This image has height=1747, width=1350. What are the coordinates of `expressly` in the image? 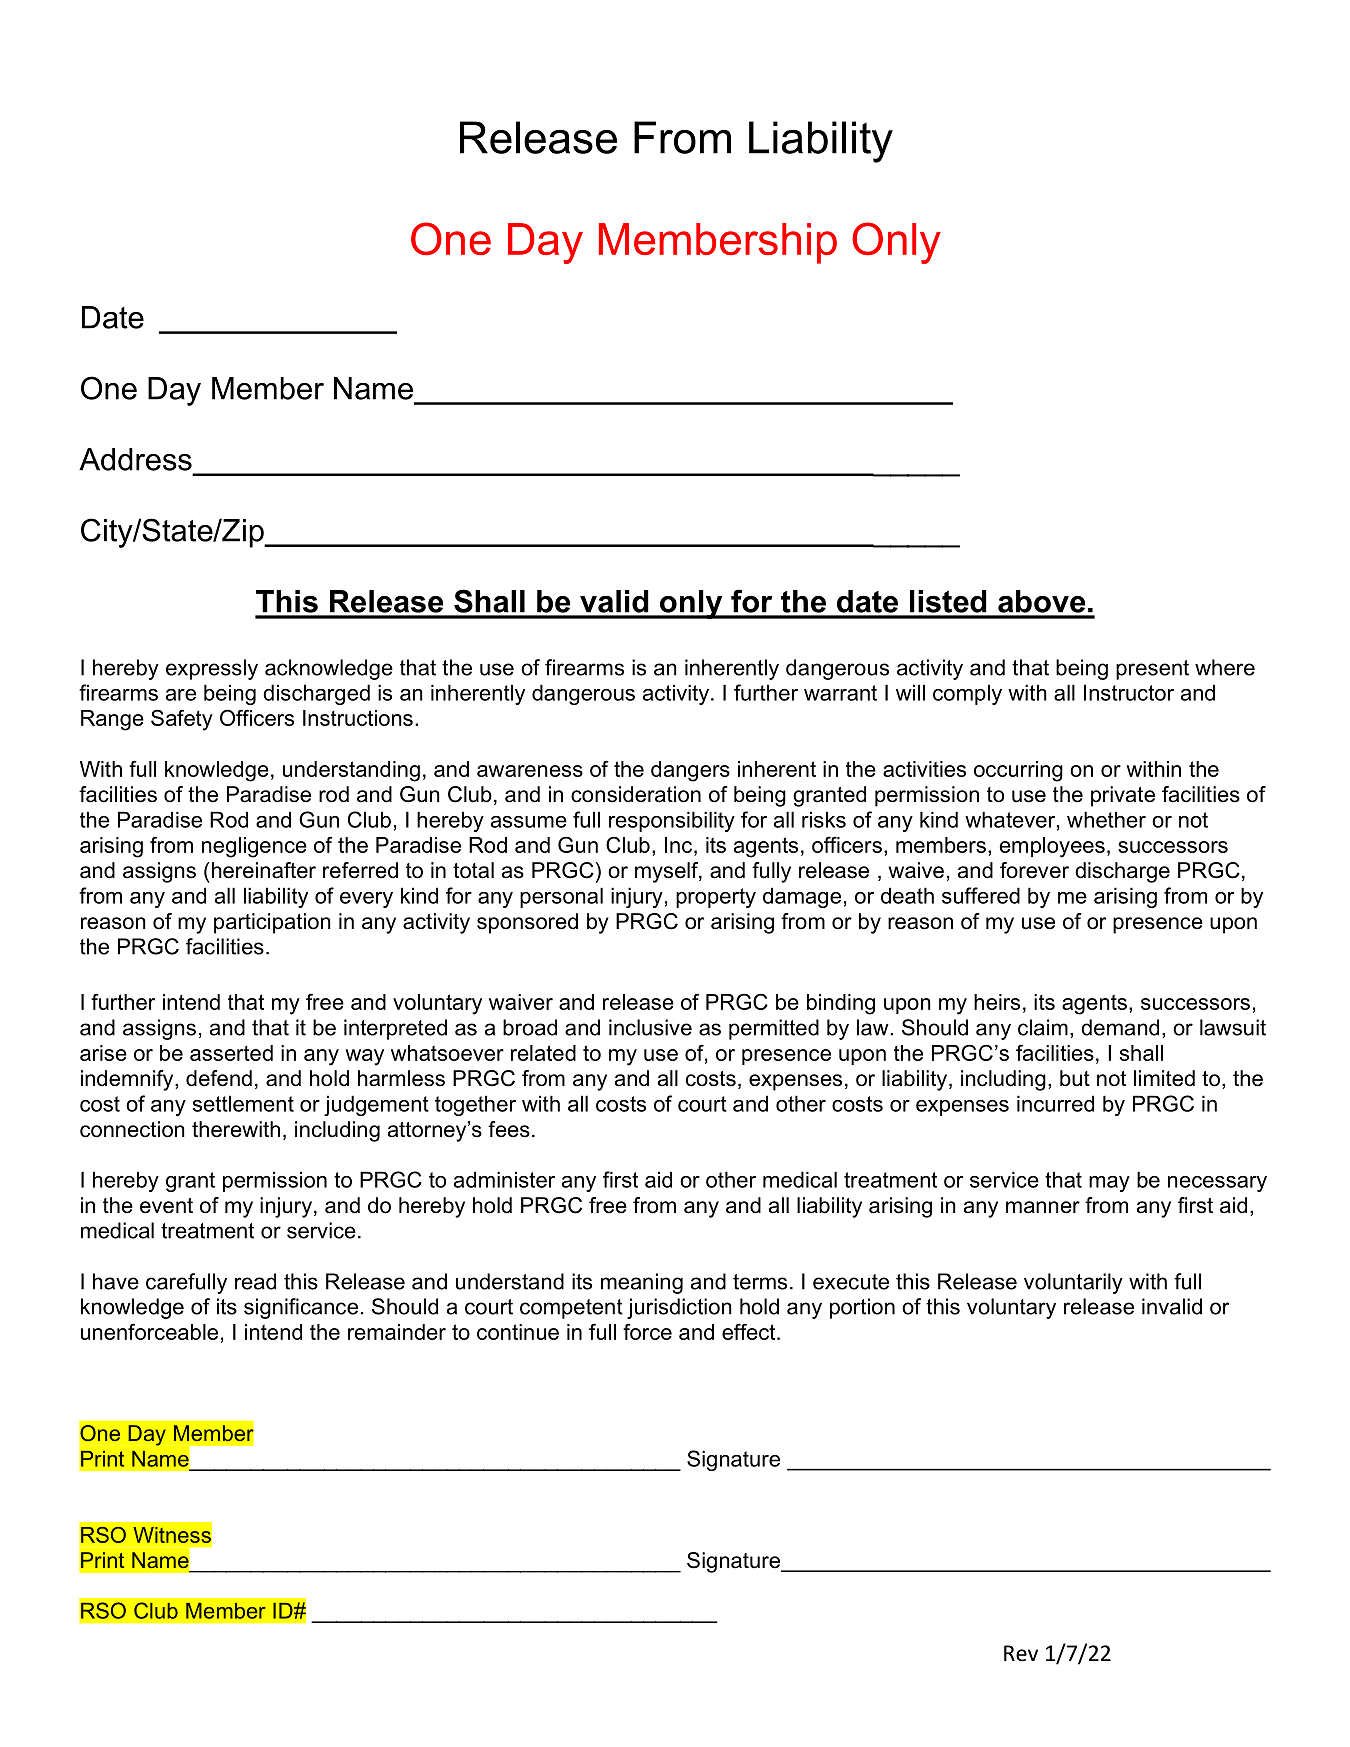 It's located at (212, 669).
